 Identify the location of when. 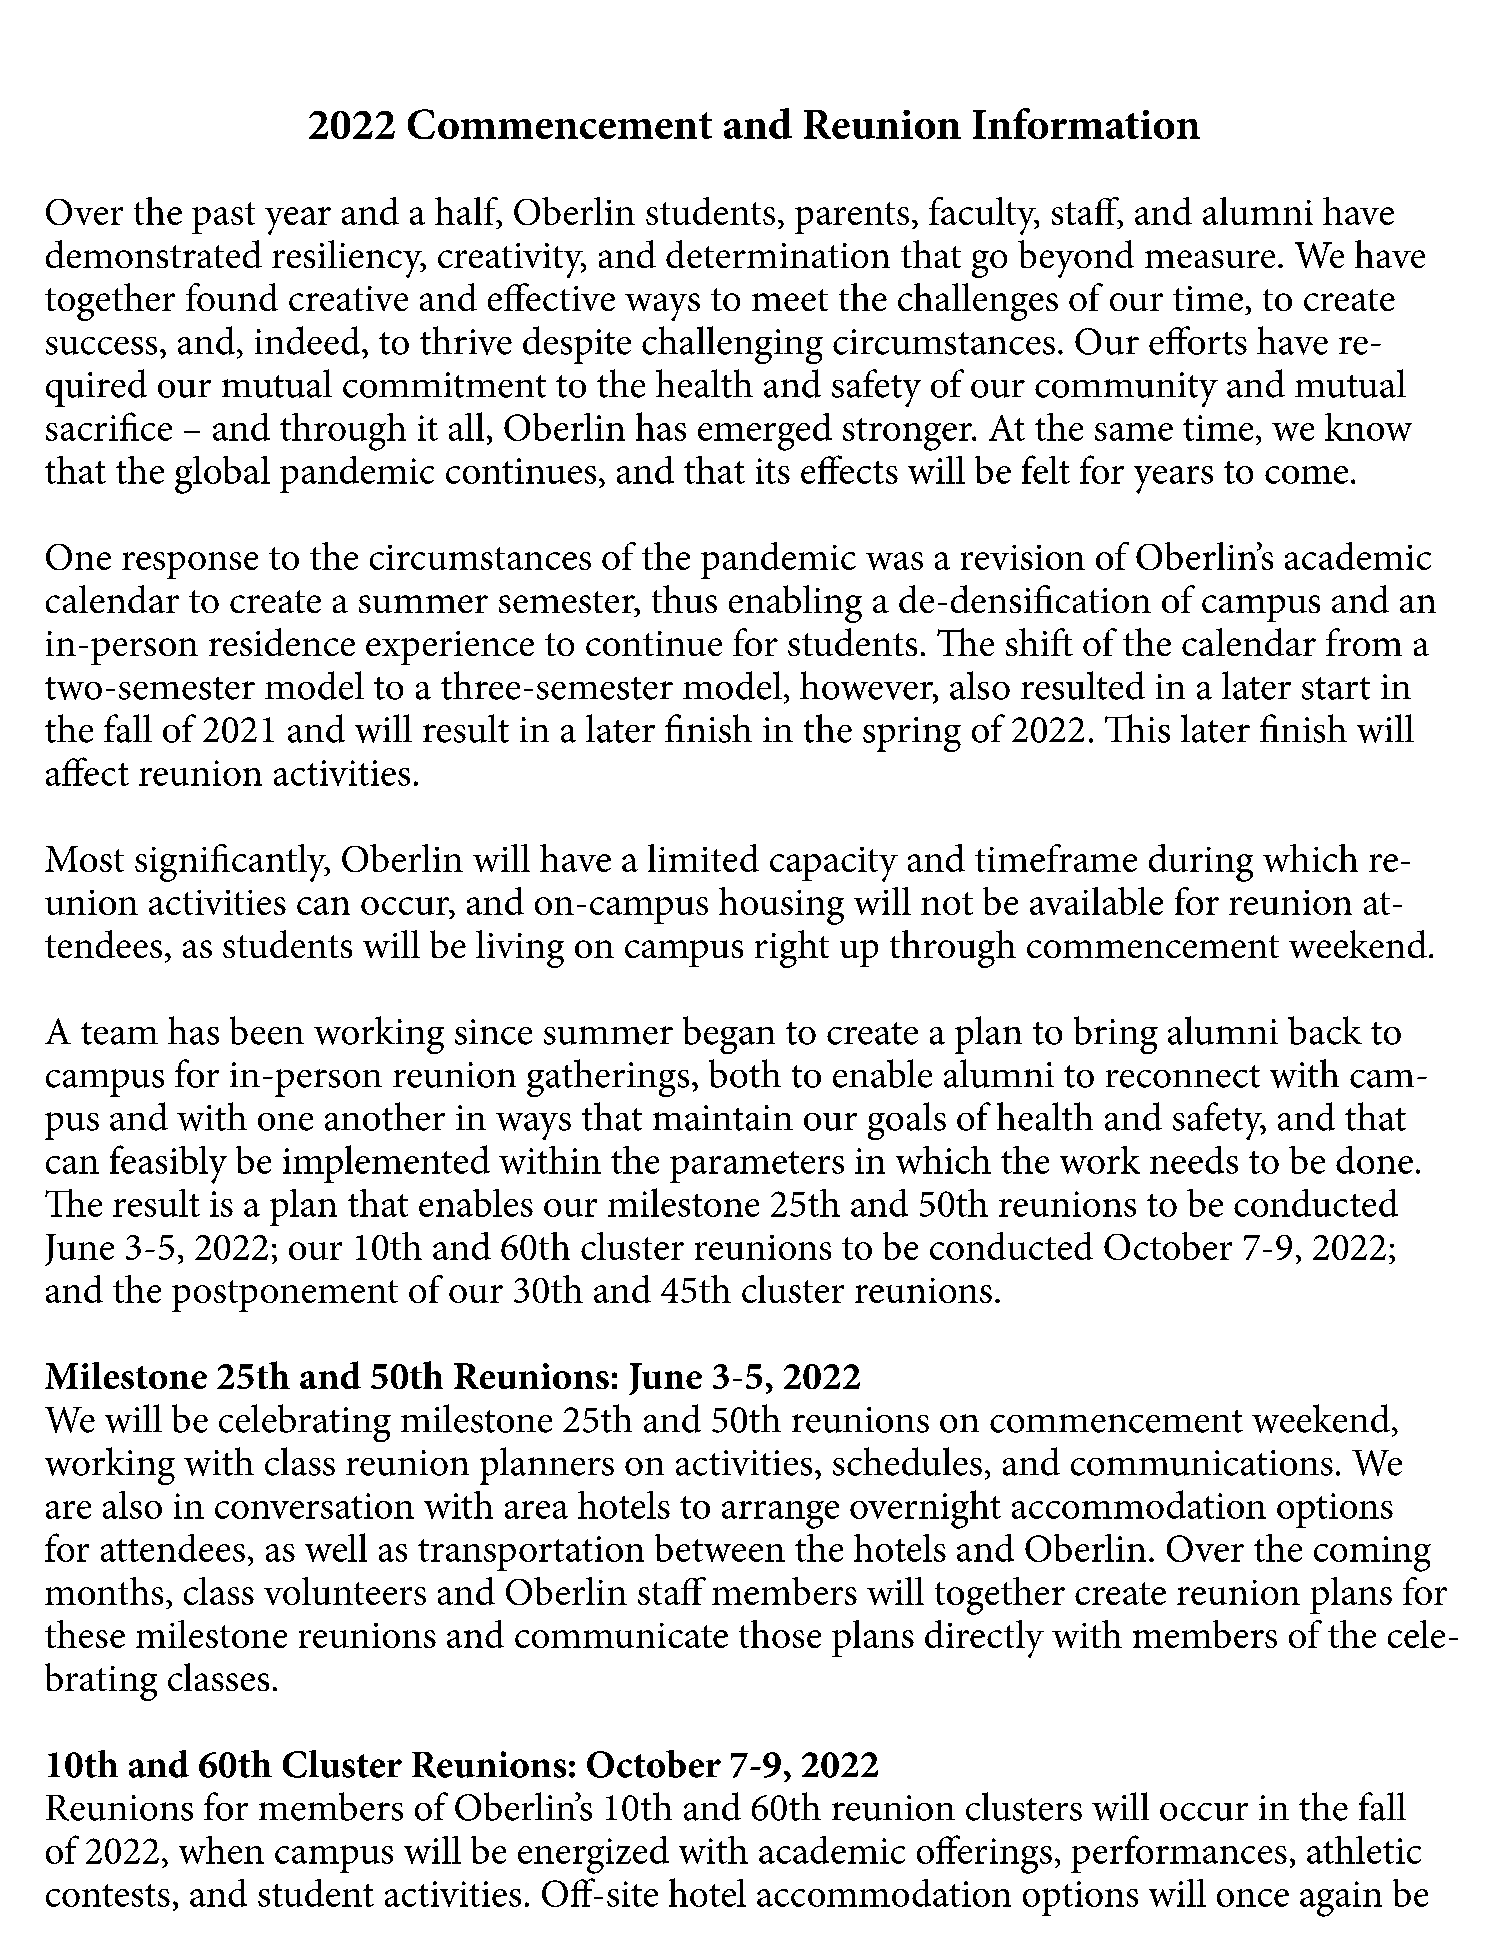
(221, 1850).
